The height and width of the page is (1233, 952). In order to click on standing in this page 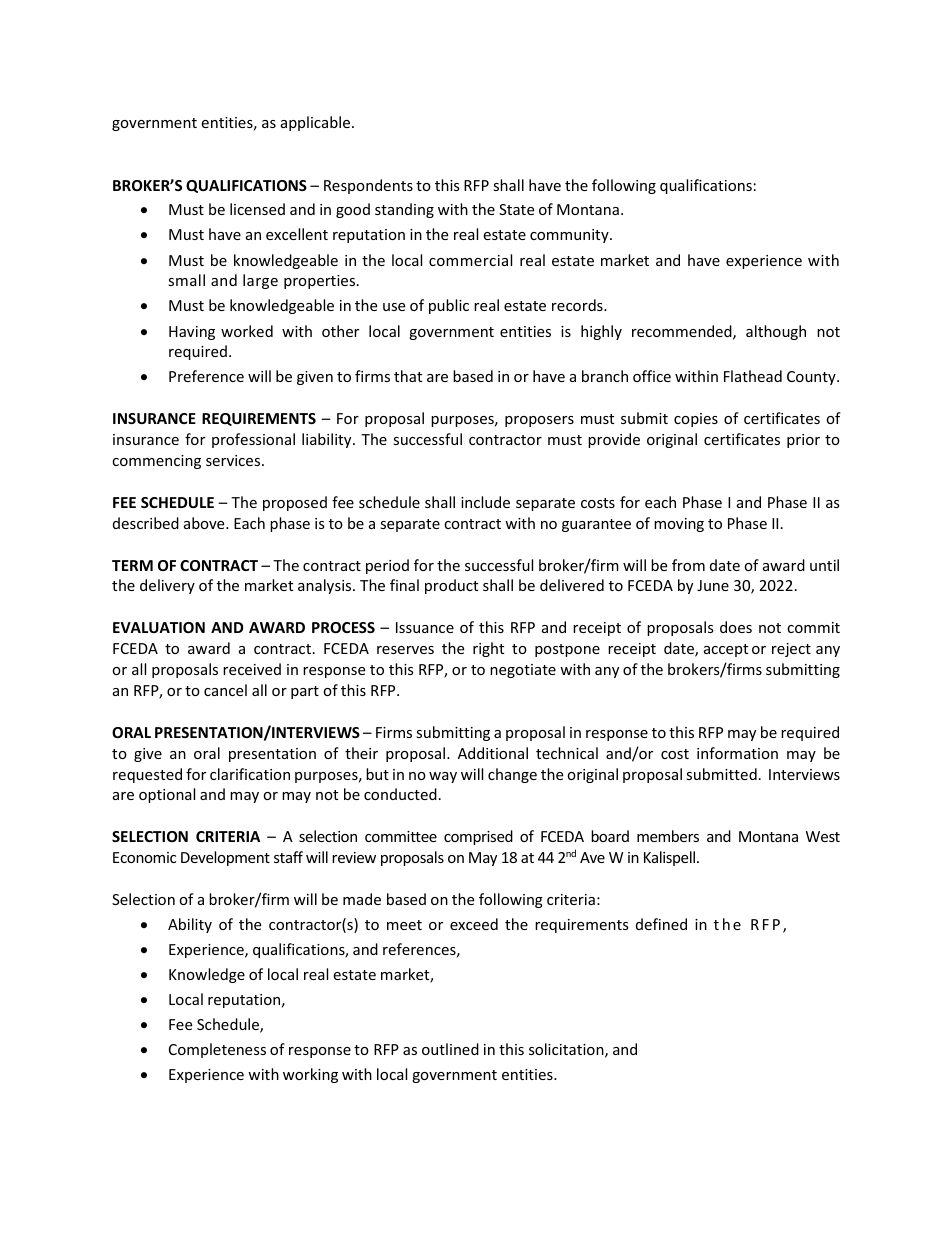, I will do `click(404, 210)`.
